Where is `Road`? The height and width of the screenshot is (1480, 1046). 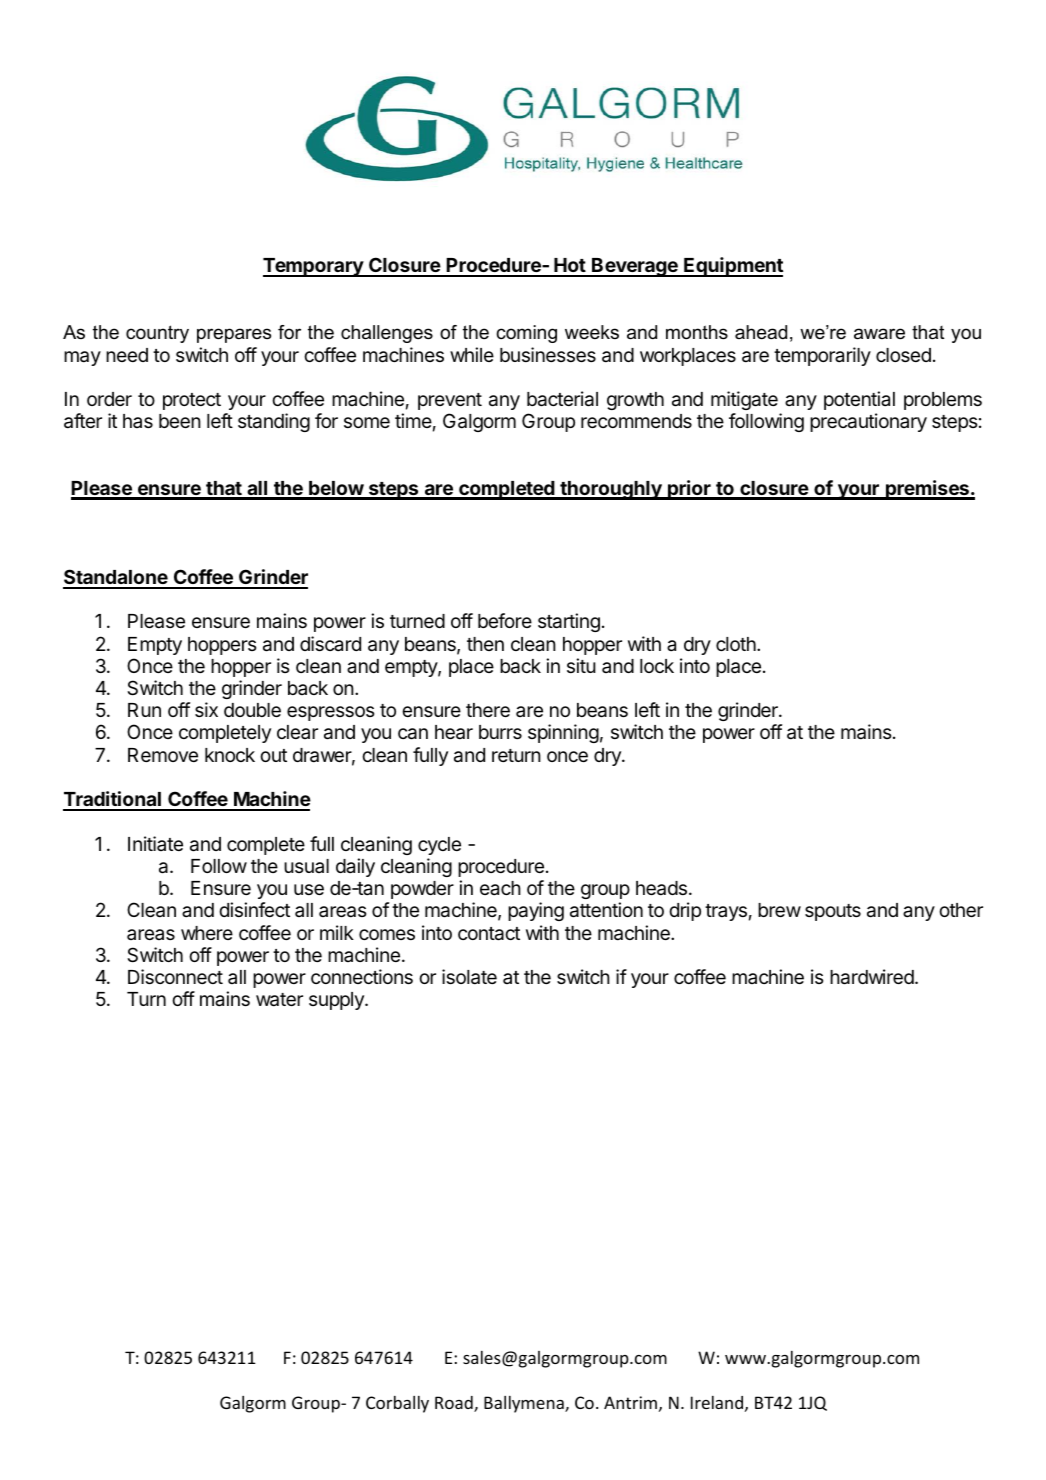 Road is located at coordinates (455, 1404).
